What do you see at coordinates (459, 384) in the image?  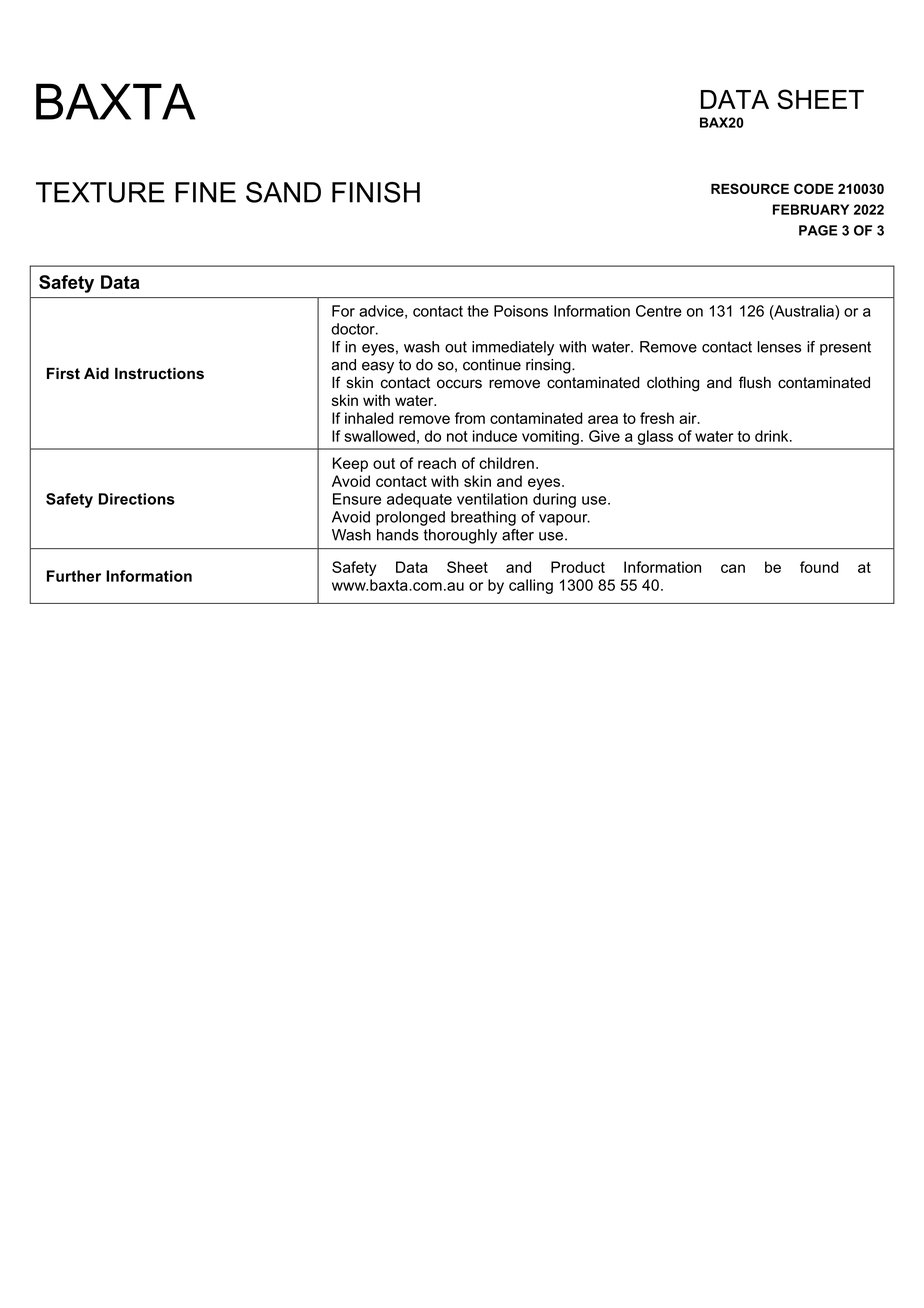 I see `occurs` at bounding box center [459, 384].
